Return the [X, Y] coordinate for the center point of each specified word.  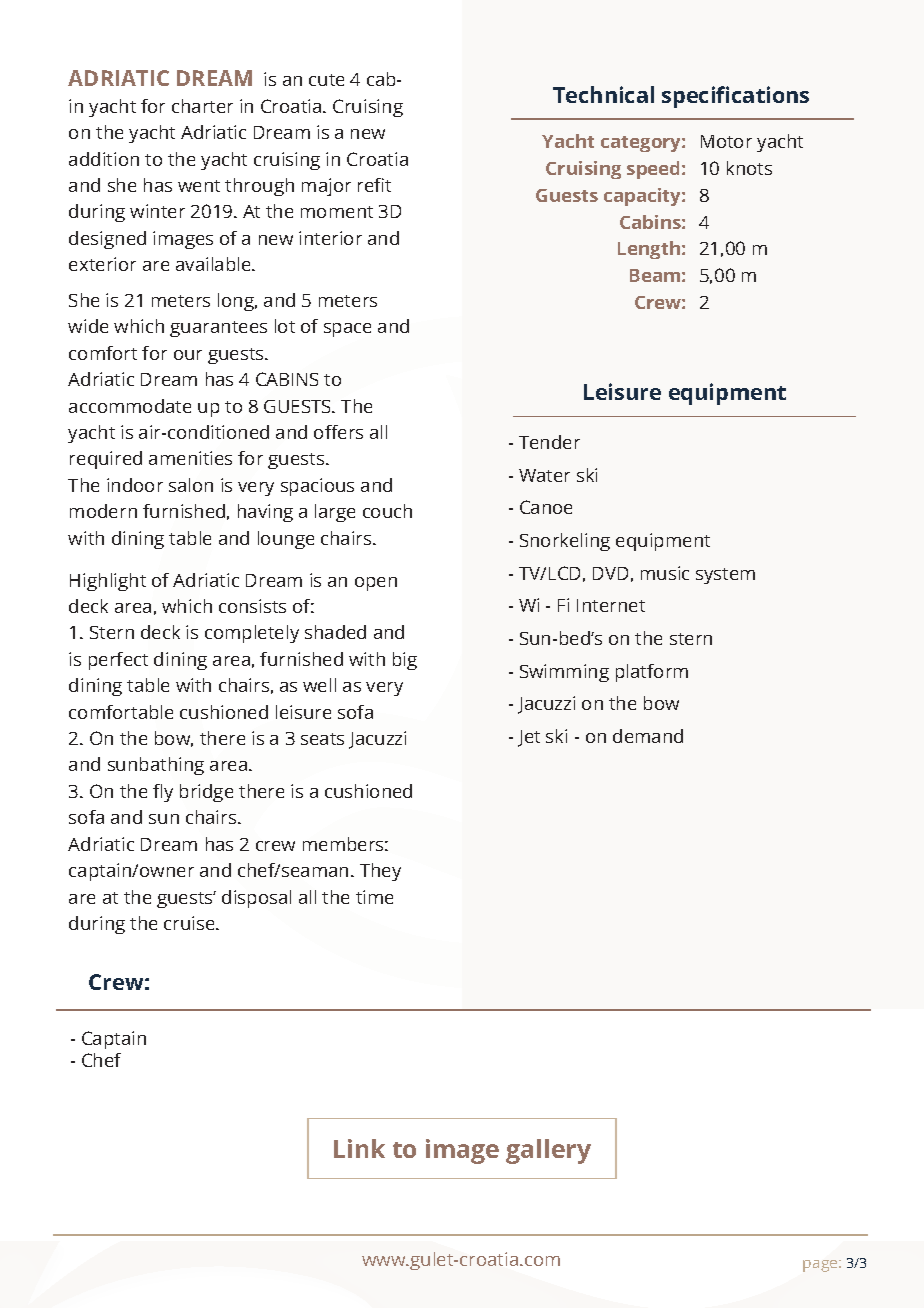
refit [374, 185]
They [380, 872]
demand [648, 736]
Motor [726, 141]
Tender [549, 442]
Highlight [108, 582]
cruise [190, 923]
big [405, 661]
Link [359, 1148]
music [665, 573]
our [188, 355]
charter [202, 106]
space [347, 330]
